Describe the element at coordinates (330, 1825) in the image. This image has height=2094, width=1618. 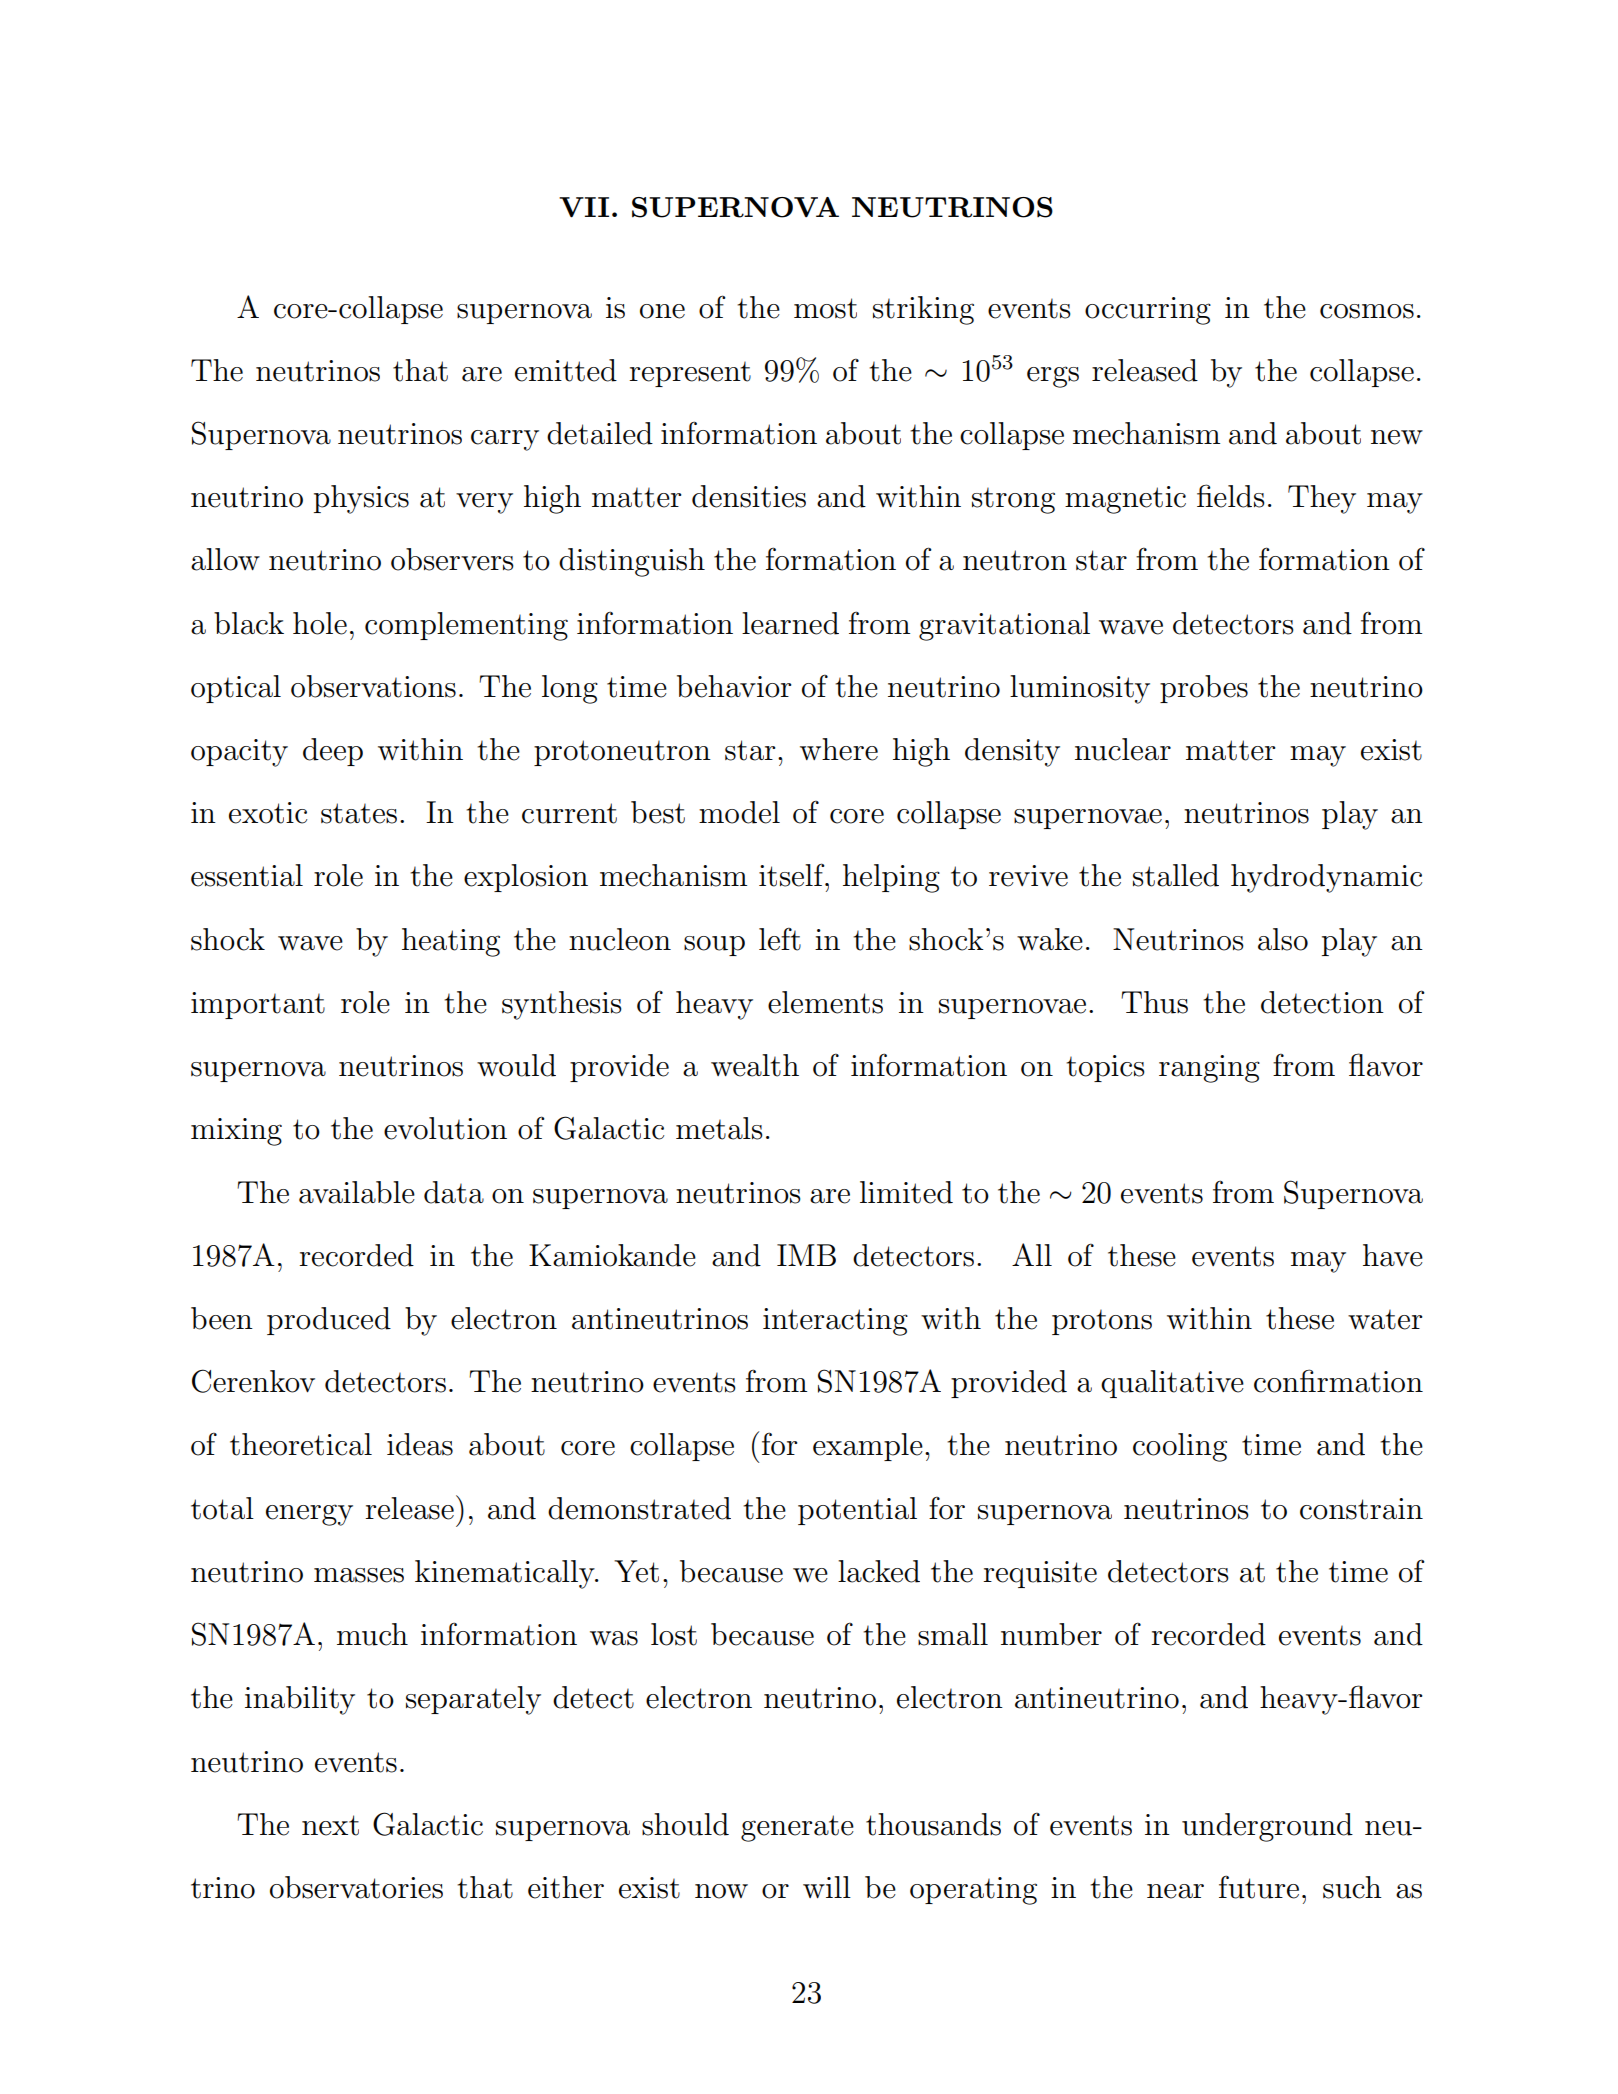
I see `next` at that location.
